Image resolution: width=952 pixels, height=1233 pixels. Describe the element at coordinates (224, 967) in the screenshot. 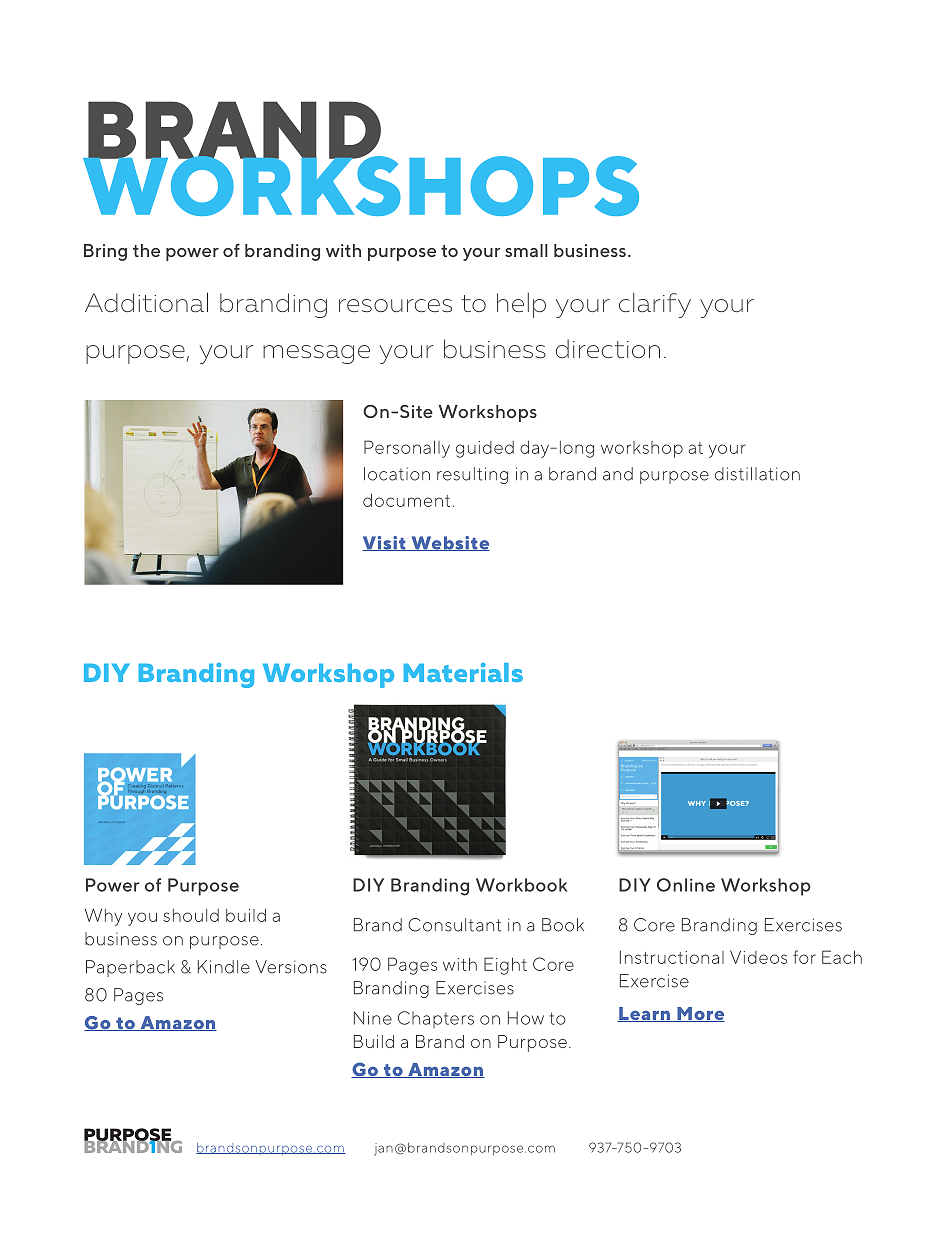

I see `Kindle` at that location.
